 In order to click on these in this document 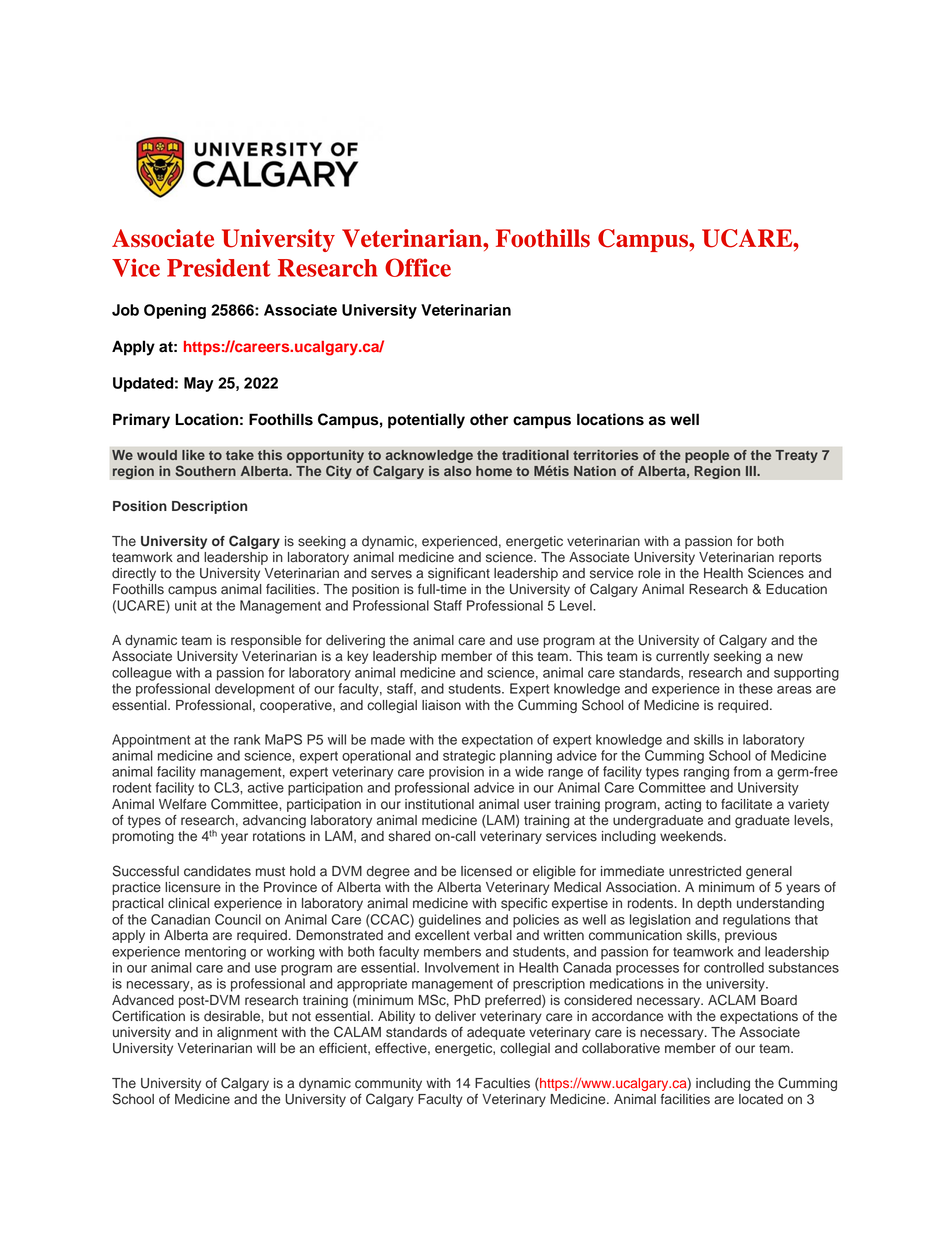, I will do `click(756, 688)`.
